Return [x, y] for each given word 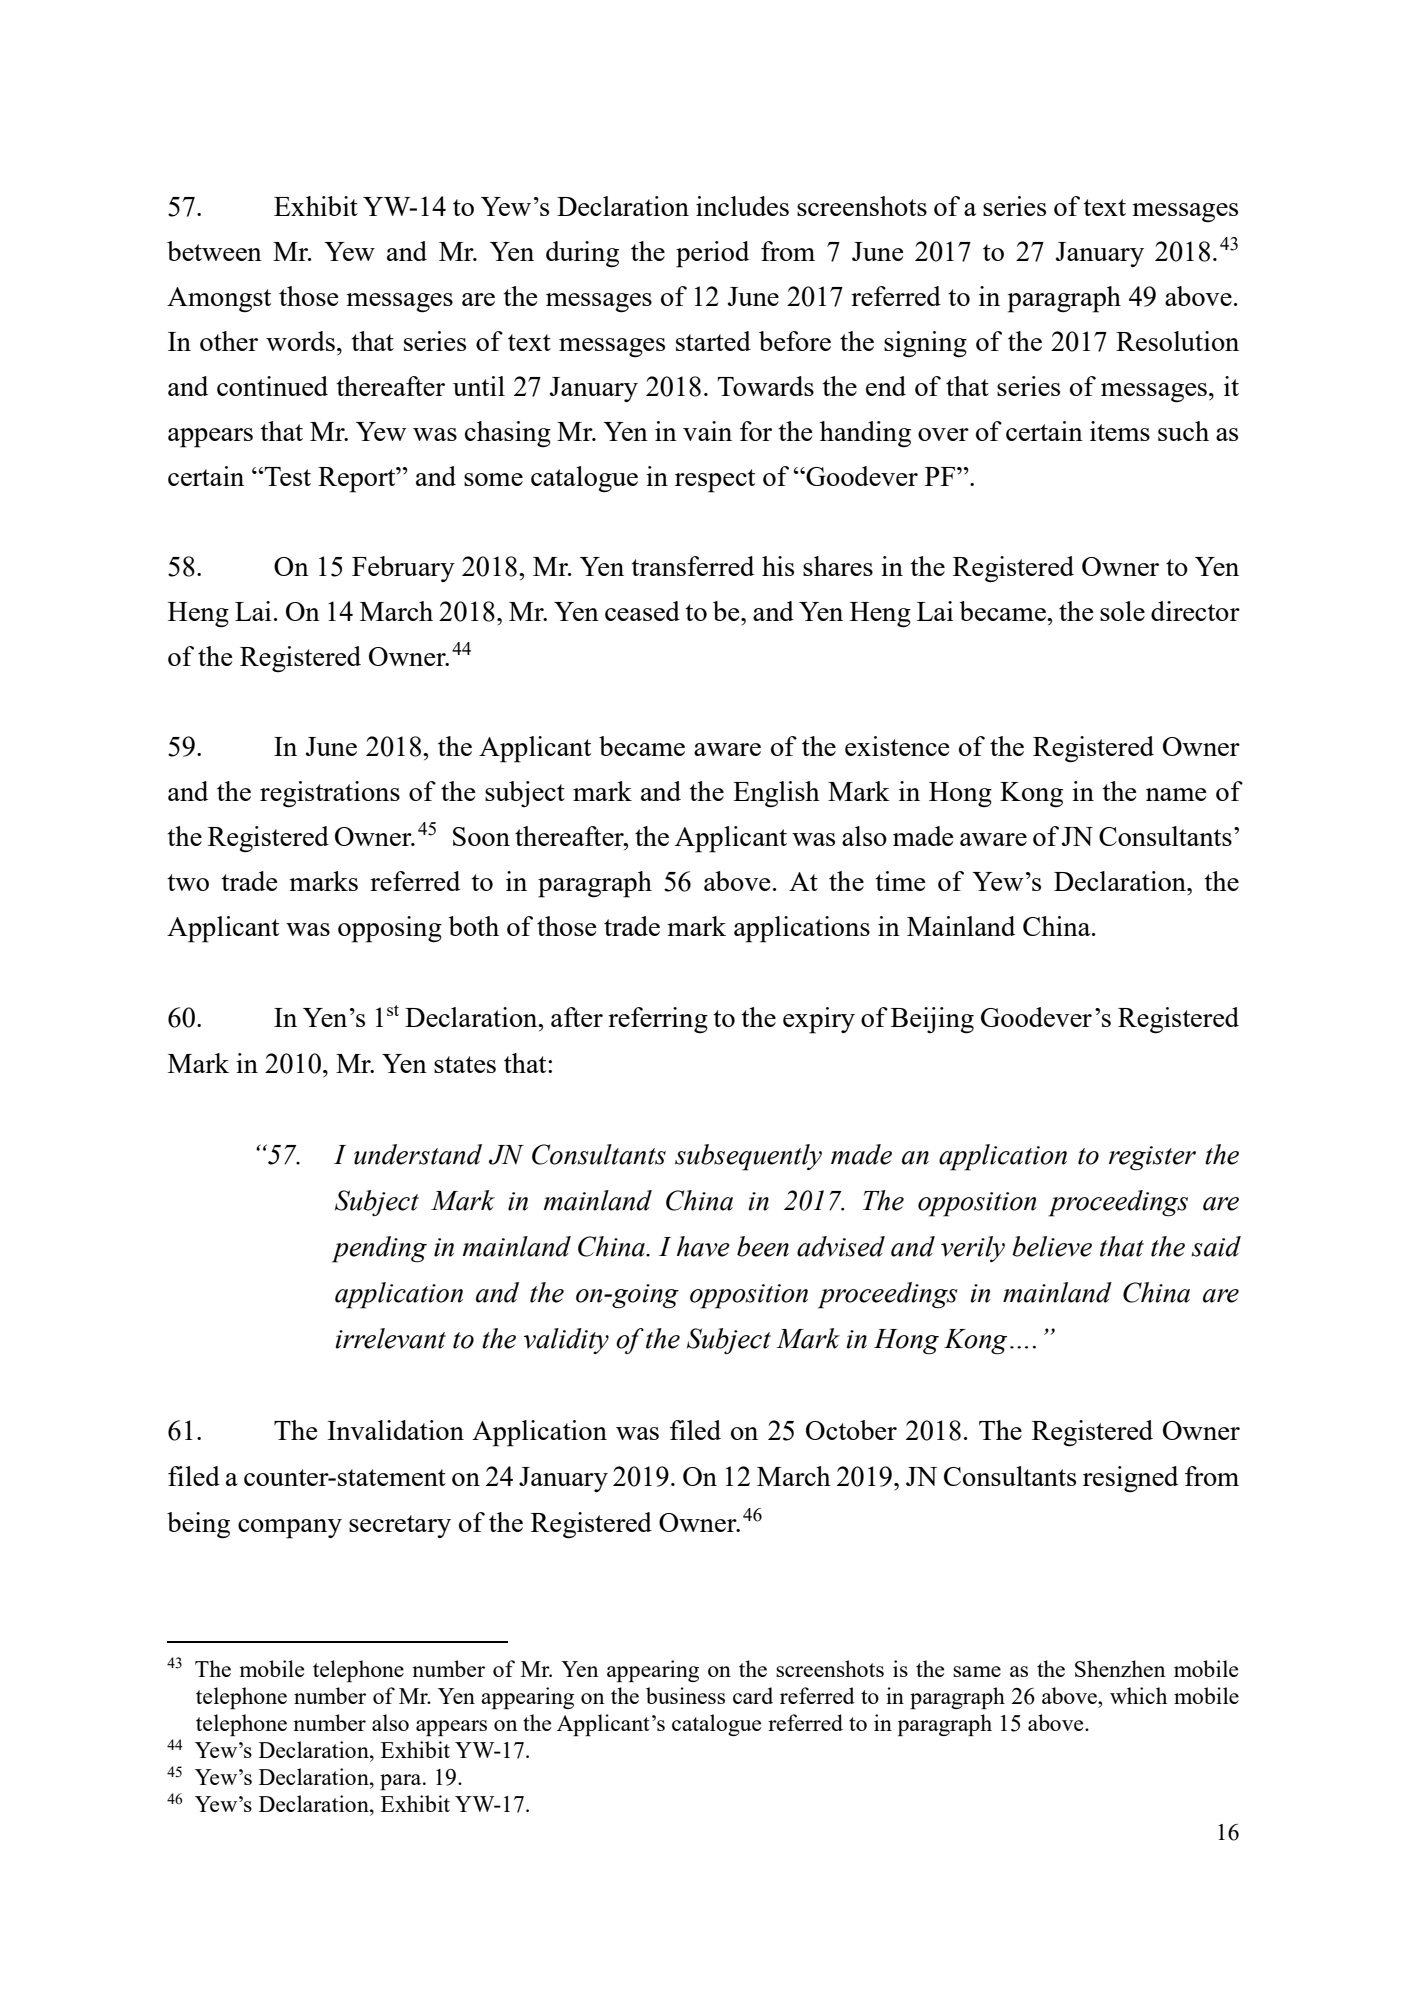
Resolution [1177, 341]
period [712, 254]
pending [379, 1249]
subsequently [748, 1157]
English [776, 794]
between [214, 251]
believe [1052, 1246]
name [1176, 794]
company [290, 1529]
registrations [330, 794]
